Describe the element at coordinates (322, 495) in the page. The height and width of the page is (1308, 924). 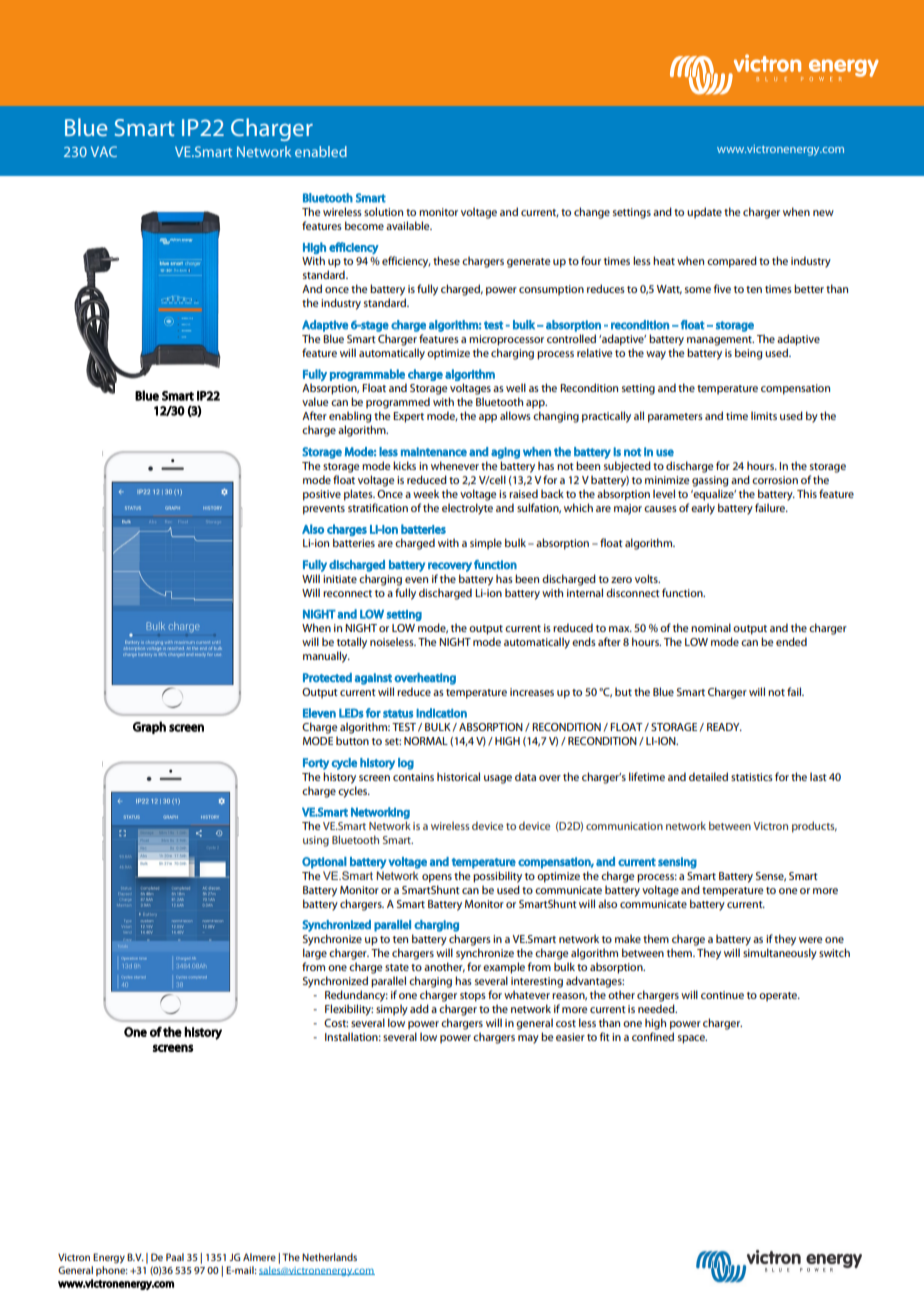
I see `positive` at that location.
